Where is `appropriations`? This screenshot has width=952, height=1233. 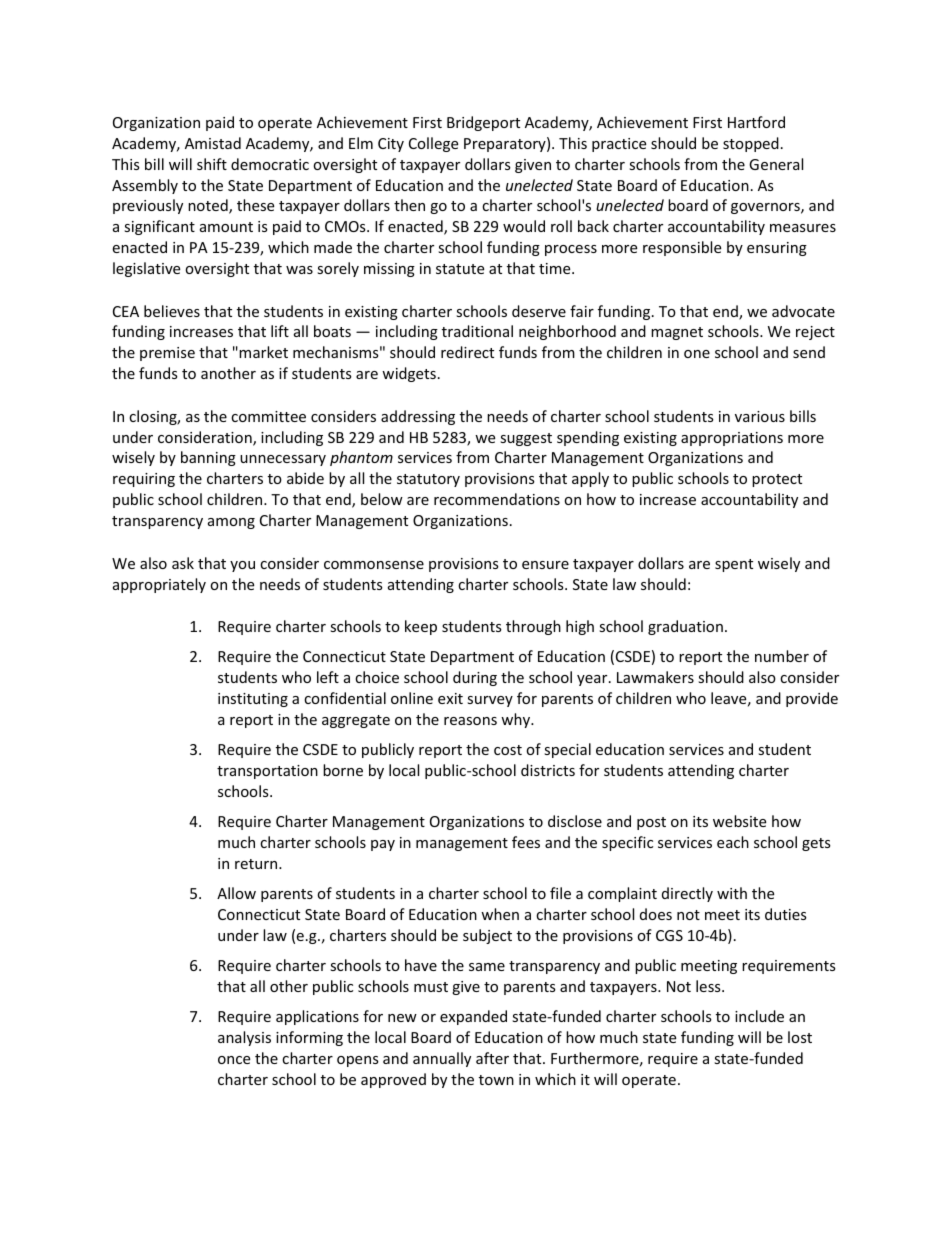 appropriations is located at coordinates (732, 439).
